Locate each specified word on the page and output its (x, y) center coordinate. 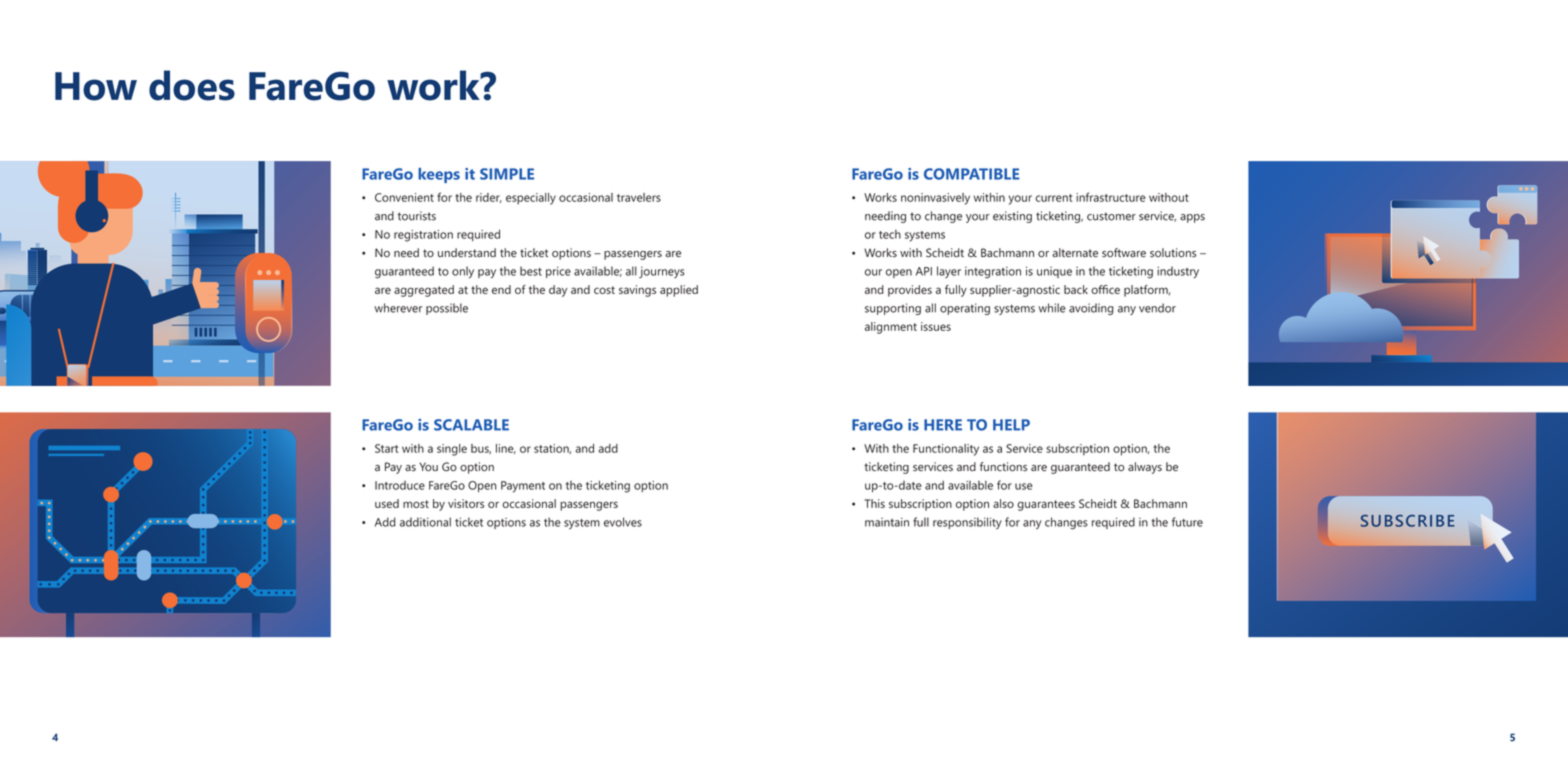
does (192, 85)
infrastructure (1111, 197)
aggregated (424, 291)
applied (679, 291)
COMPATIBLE (972, 174)
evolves (623, 522)
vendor (1157, 308)
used (387, 503)
